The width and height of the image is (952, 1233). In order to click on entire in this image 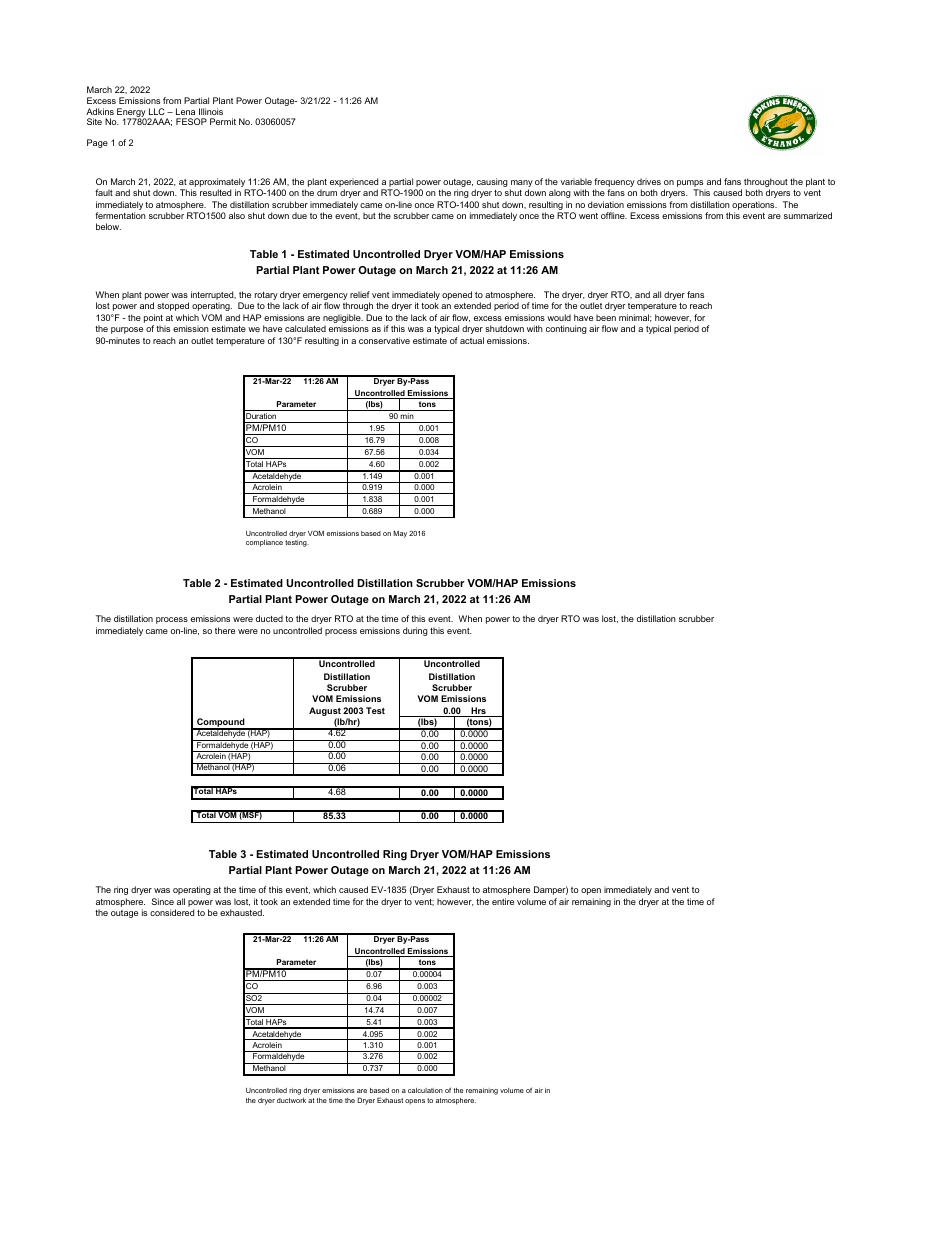, I will do `click(503, 901)`.
